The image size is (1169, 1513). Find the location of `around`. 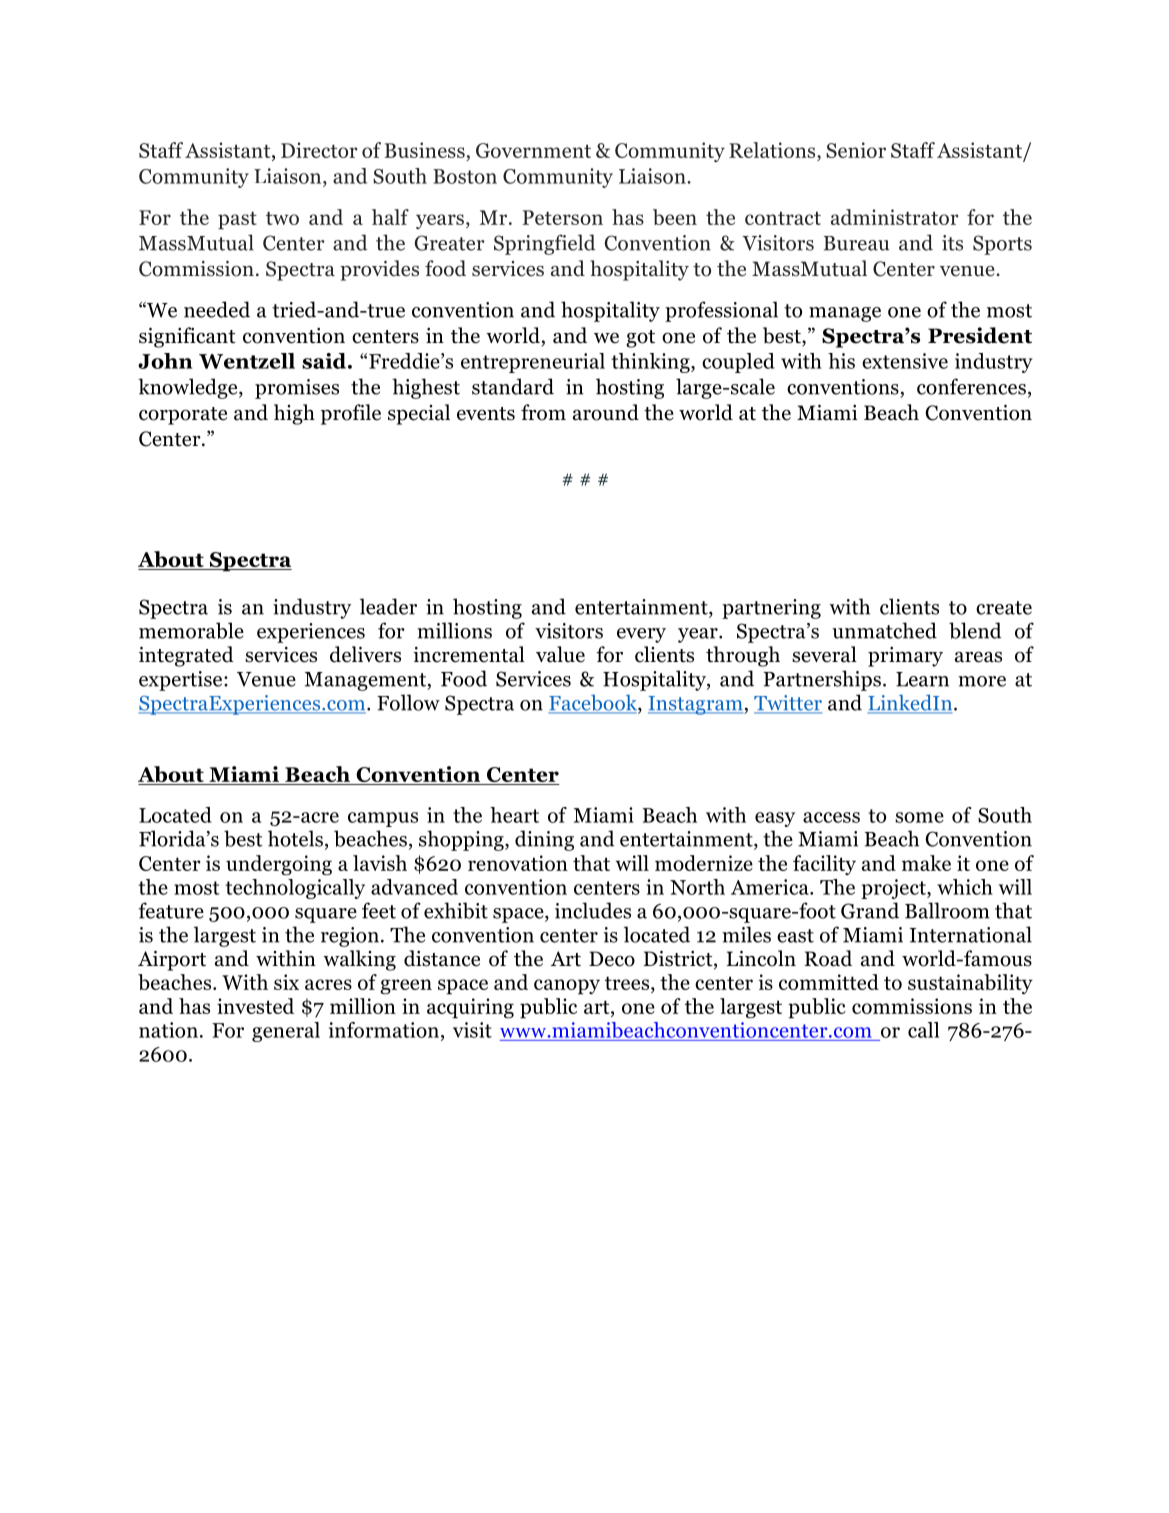

around is located at coordinates (606, 412).
